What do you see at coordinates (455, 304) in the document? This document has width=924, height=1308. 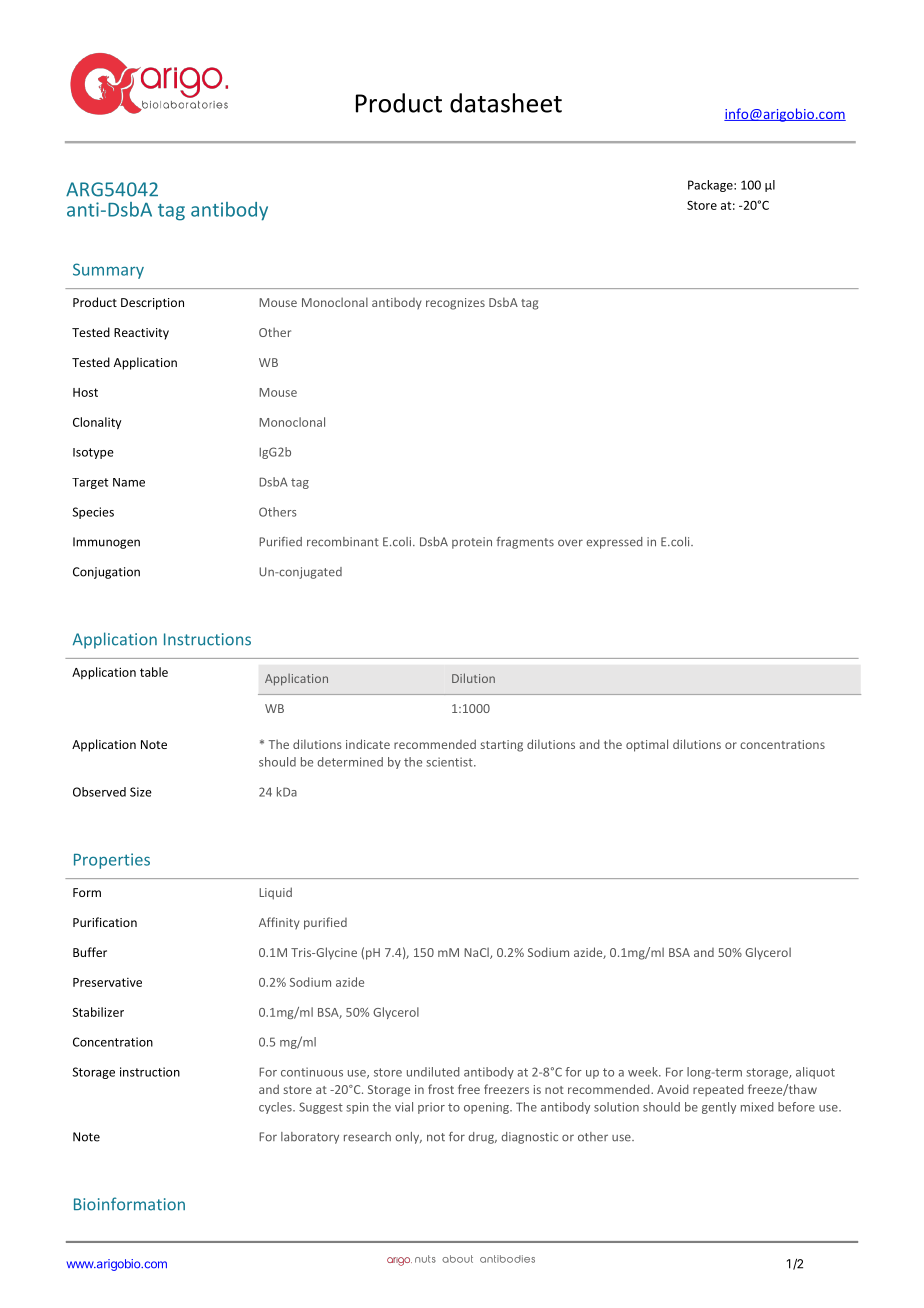 I see `recognizes` at bounding box center [455, 304].
